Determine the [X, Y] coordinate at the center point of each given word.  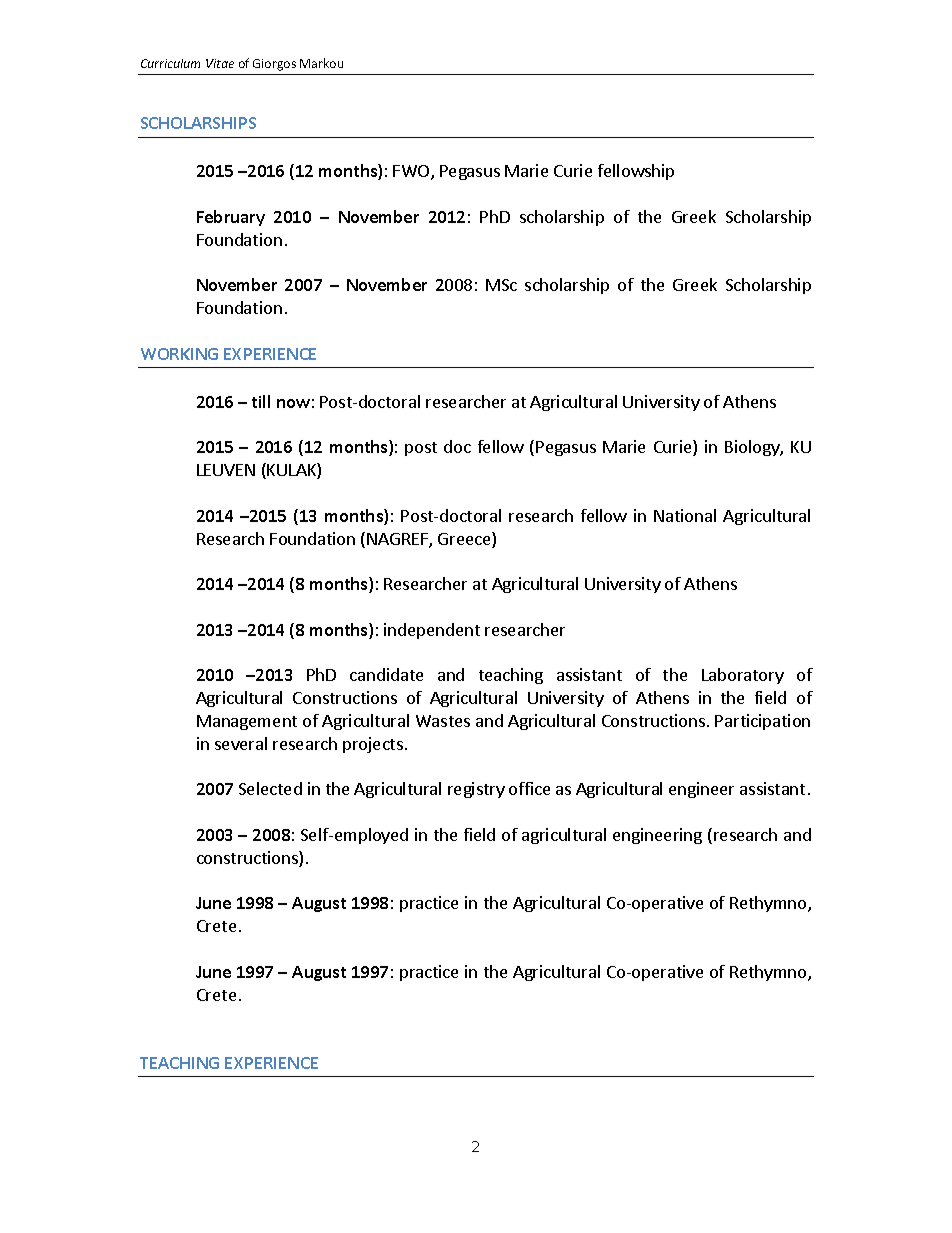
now [293, 403]
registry [476, 790]
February [231, 218]
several [241, 743]
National [685, 515]
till [261, 401]
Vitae [220, 63]
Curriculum [170, 63]
